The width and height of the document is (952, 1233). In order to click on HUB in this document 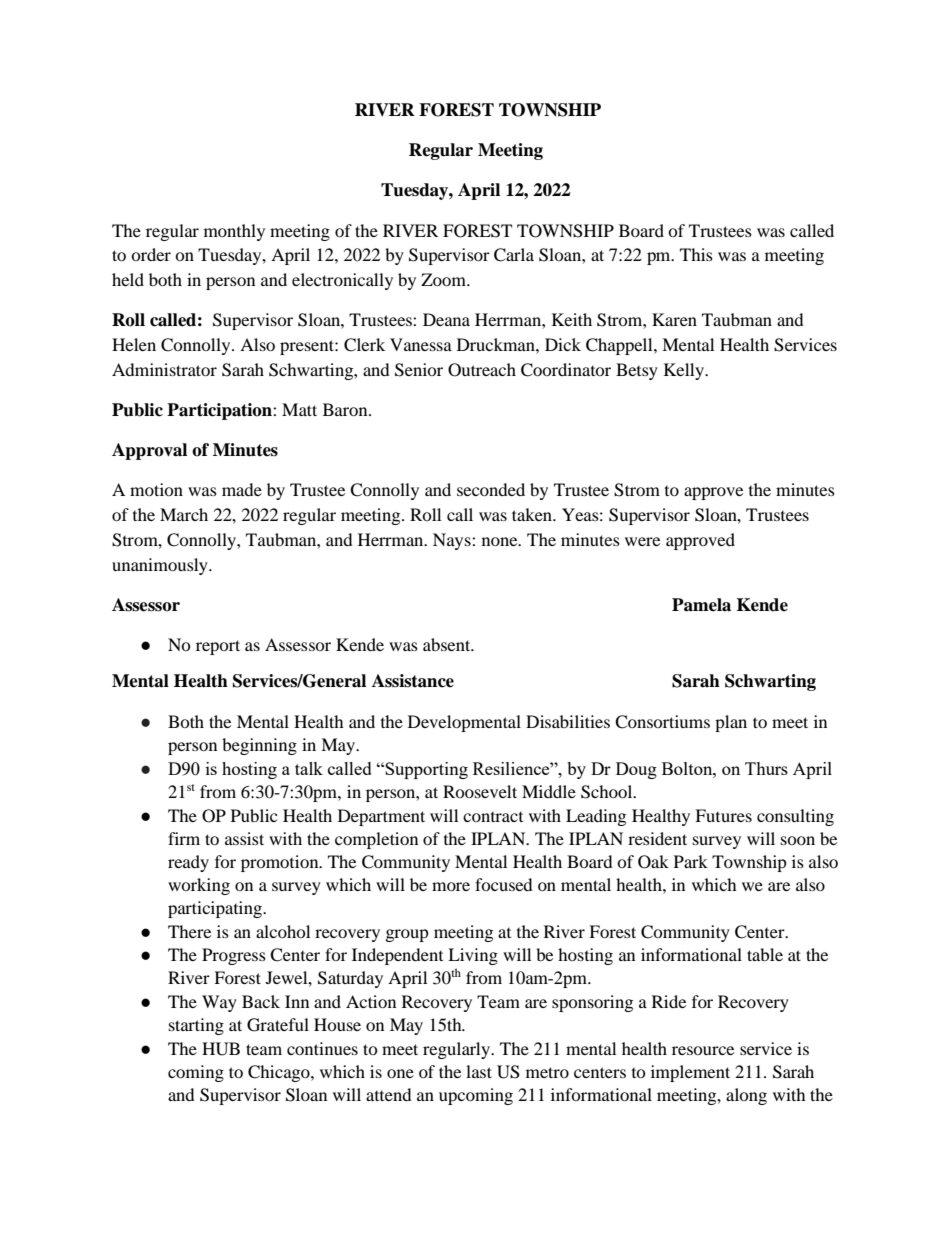, I will do `click(221, 1049)`.
